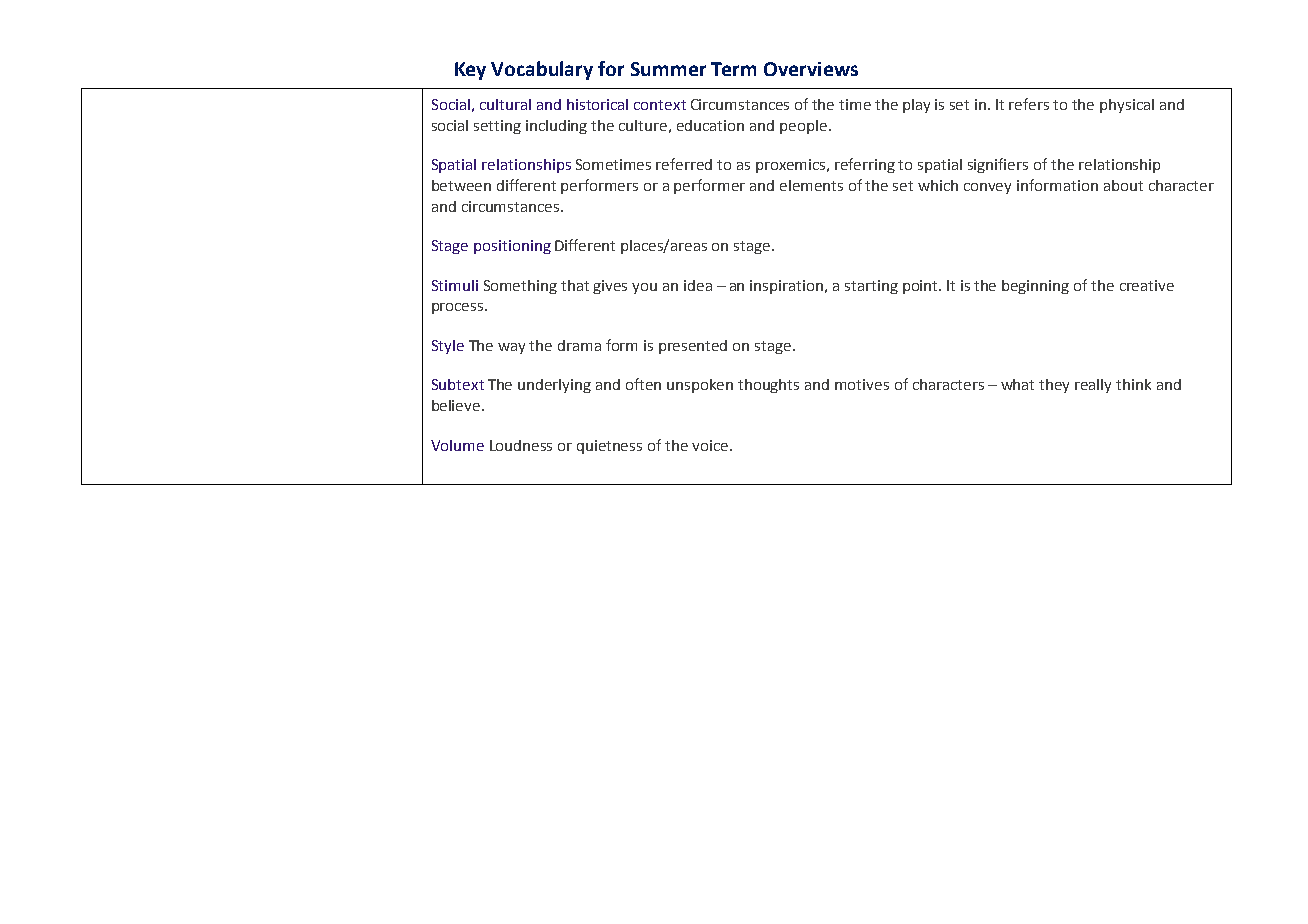 This page has height=924, width=1308. I want to click on they, so click(1054, 386).
